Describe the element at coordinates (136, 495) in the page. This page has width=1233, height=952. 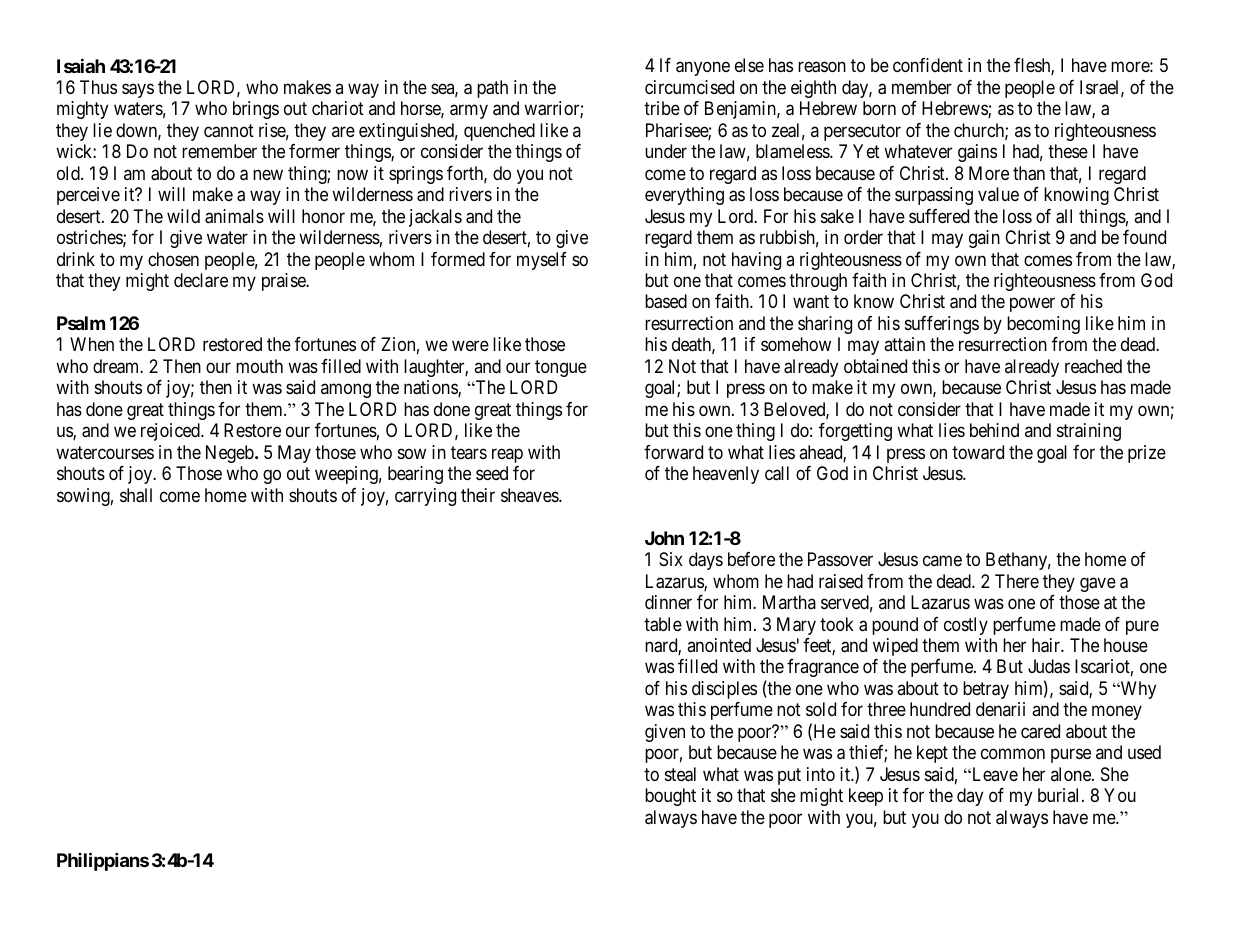
I see `shall` at that location.
